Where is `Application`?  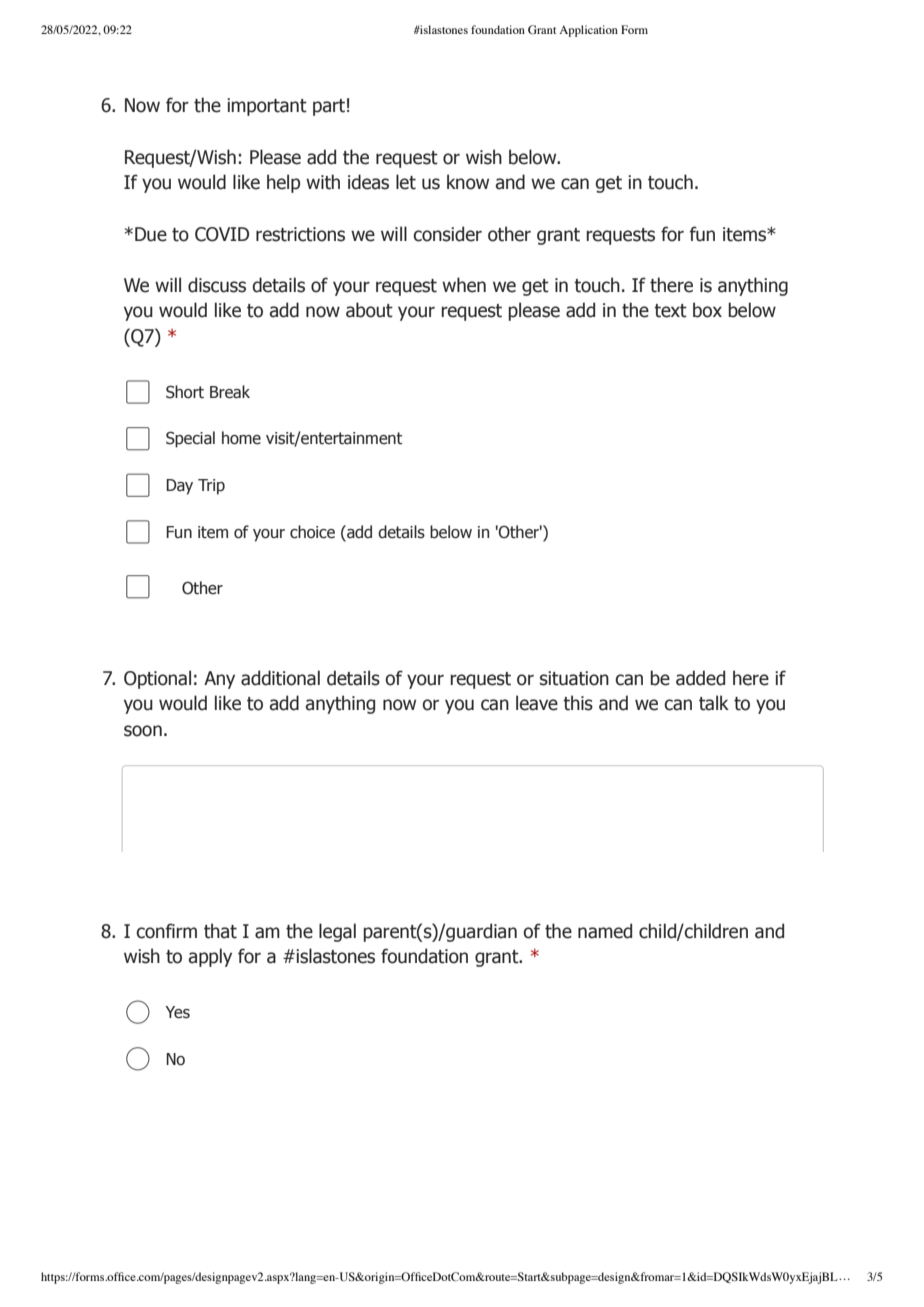
Application is located at coordinates (588, 31).
